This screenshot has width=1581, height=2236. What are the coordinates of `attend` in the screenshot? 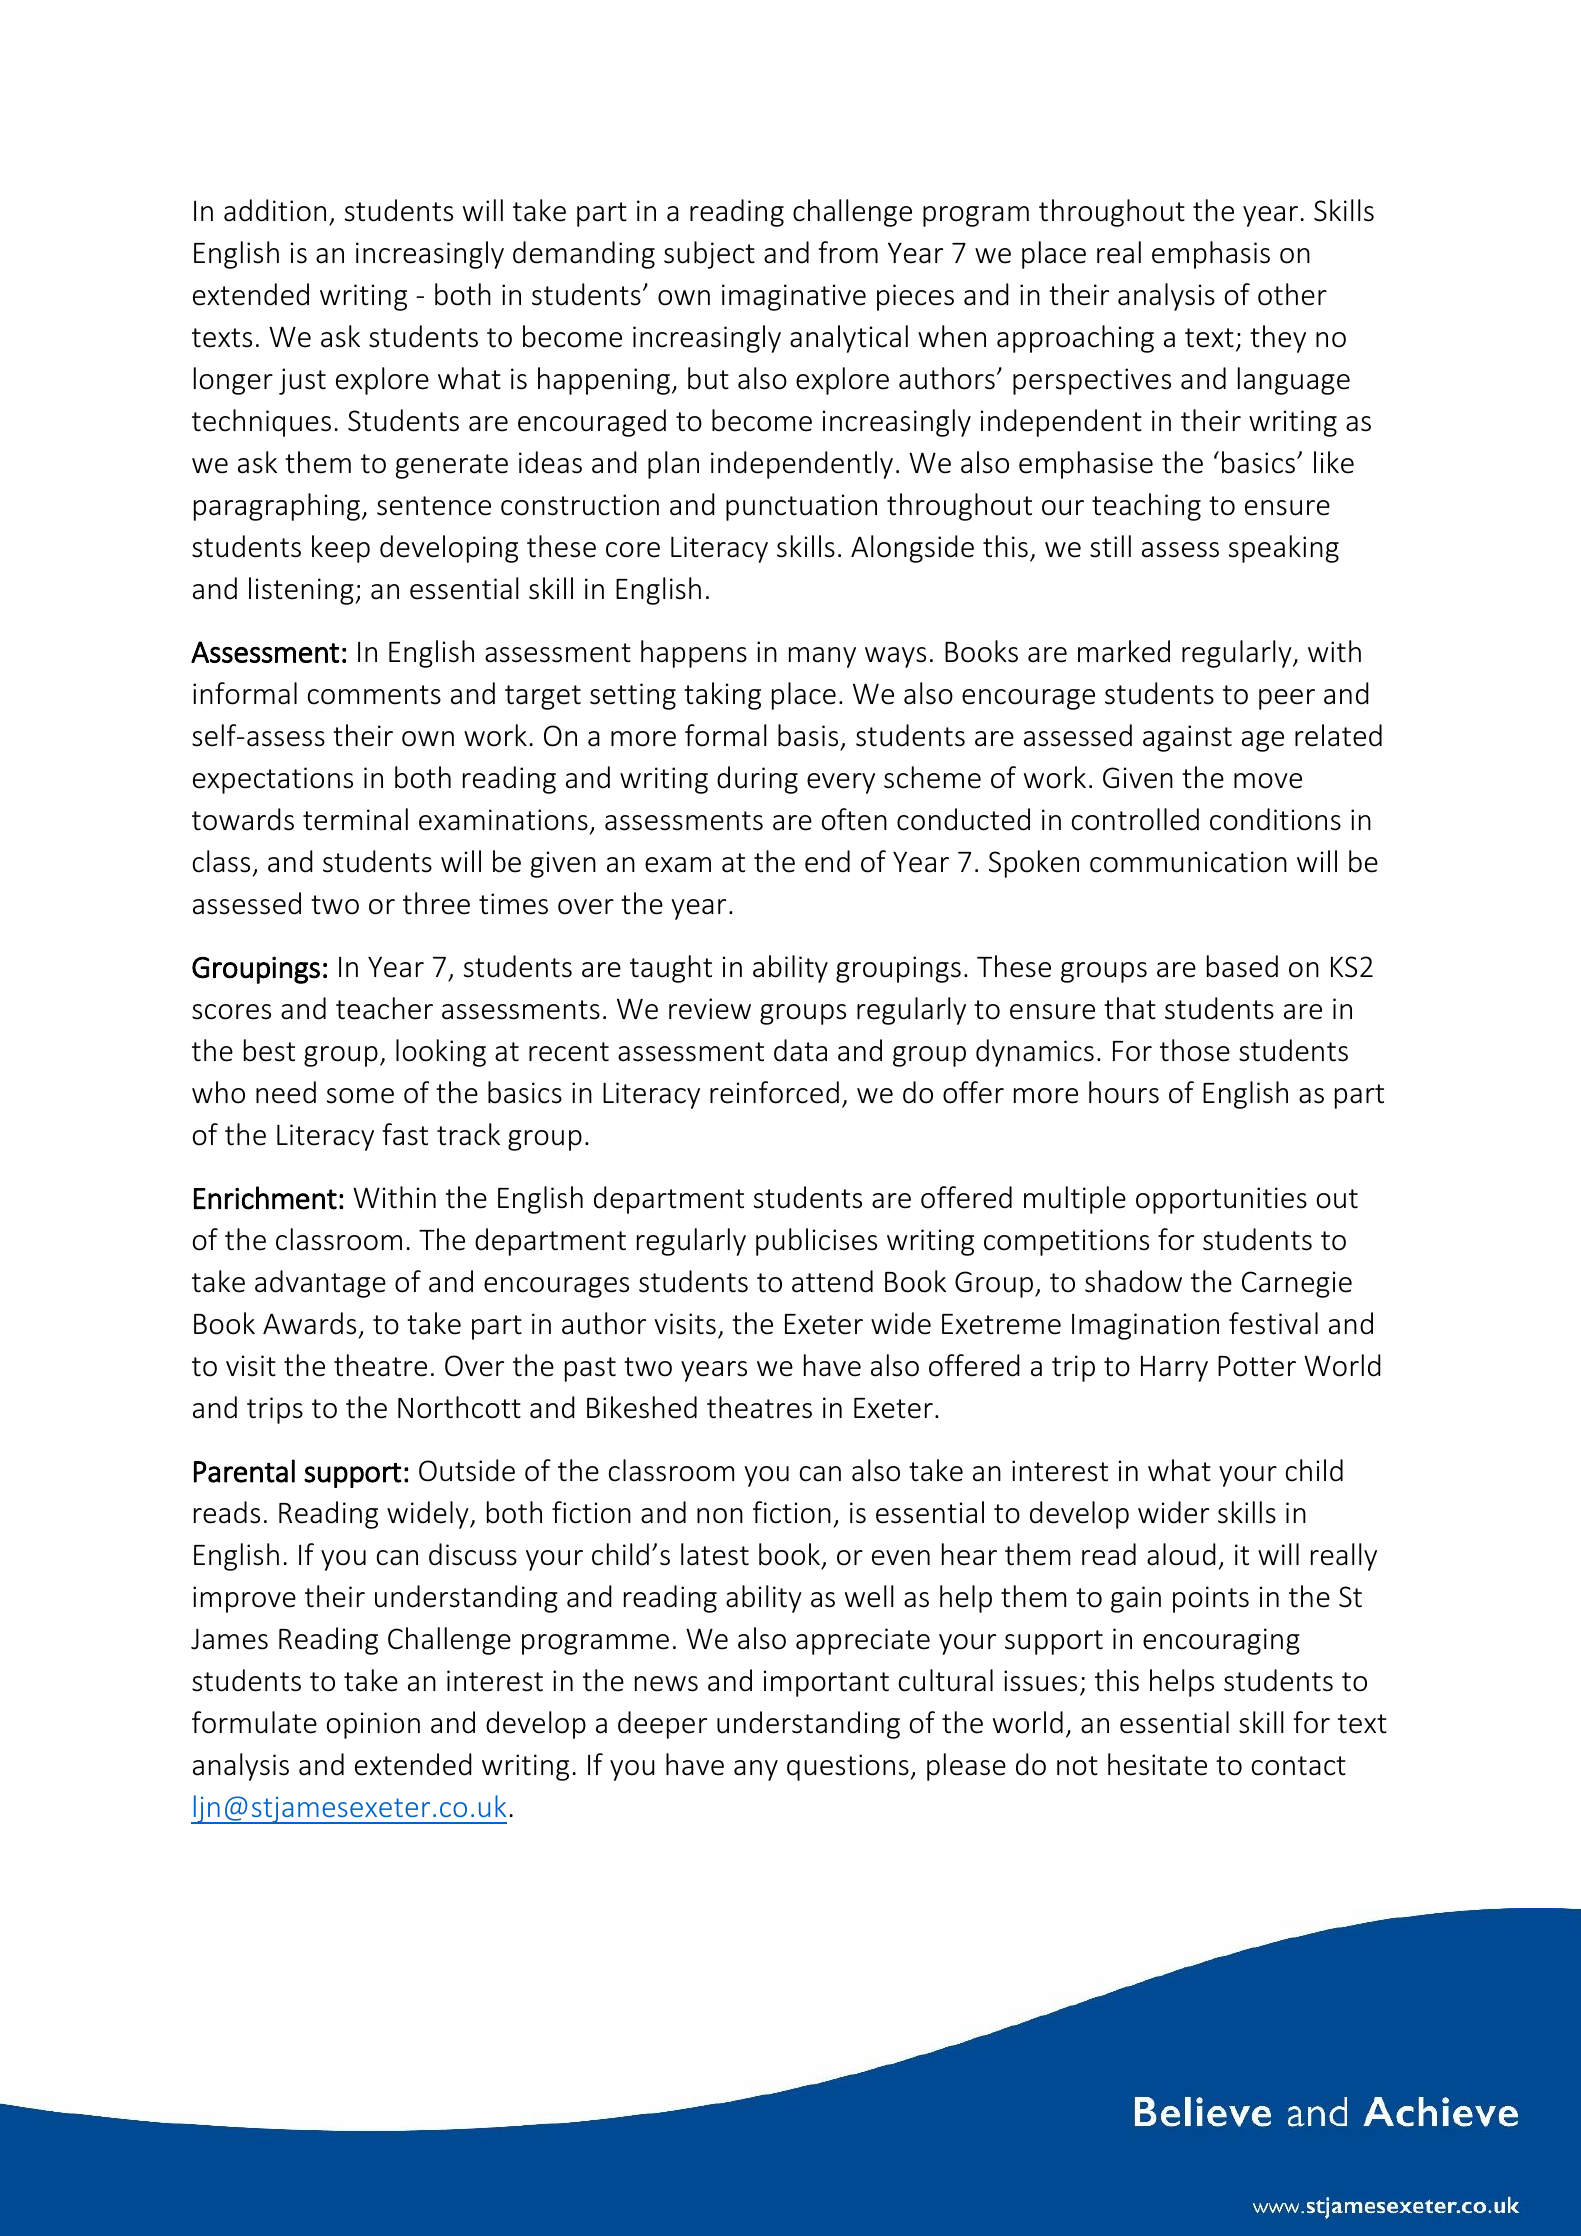 It's located at (832, 1281).
